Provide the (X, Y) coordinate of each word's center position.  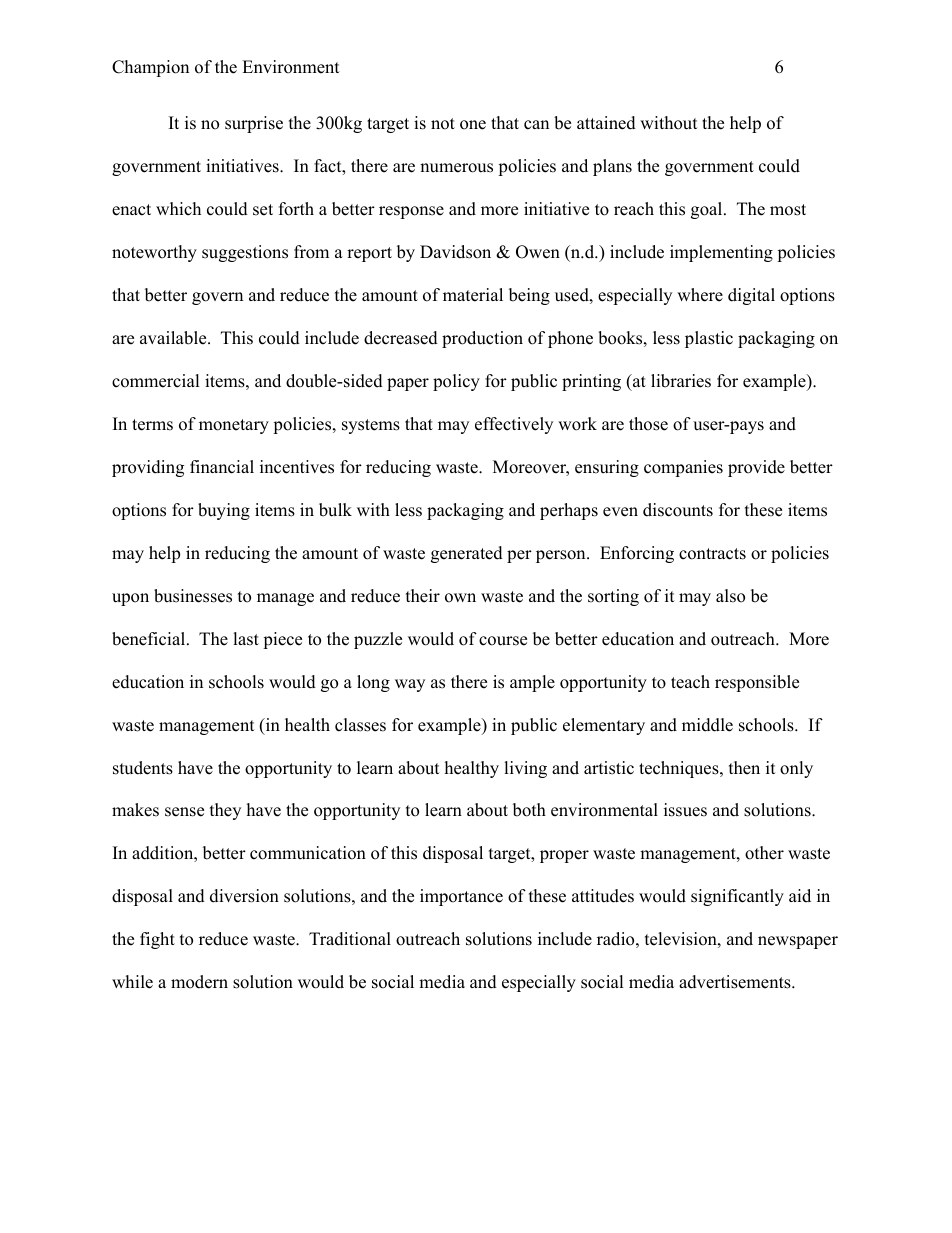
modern (199, 982)
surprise (254, 124)
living (525, 769)
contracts (712, 554)
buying (224, 511)
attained (606, 123)
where (700, 295)
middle (707, 725)
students (143, 768)
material (473, 295)
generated (467, 554)
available (174, 338)
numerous (456, 168)
